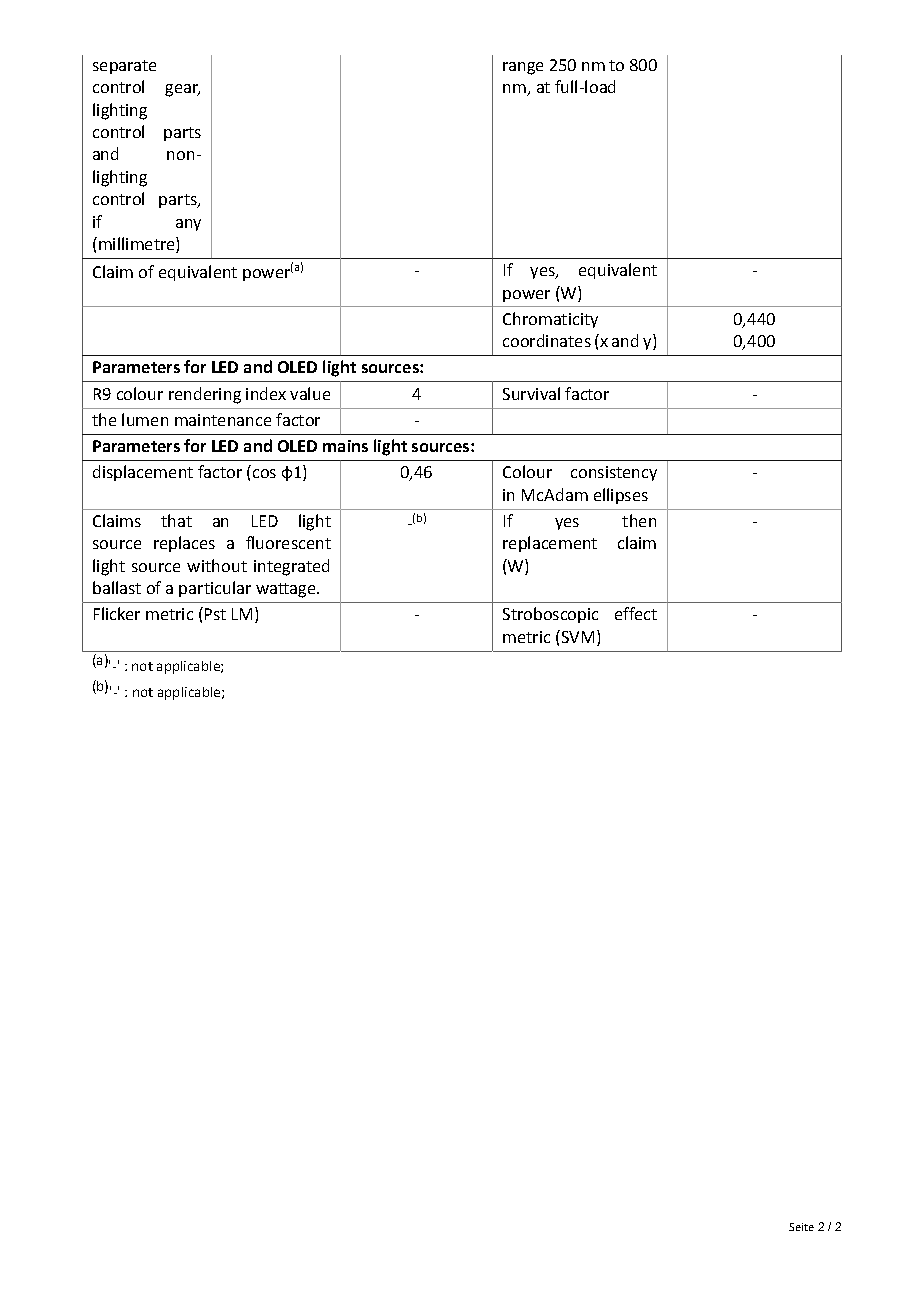 Image resolution: width=924 pixels, height=1308 pixels. What do you see at coordinates (287, 590) in the page?
I see `wattage` at bounding box center [287, 590].
